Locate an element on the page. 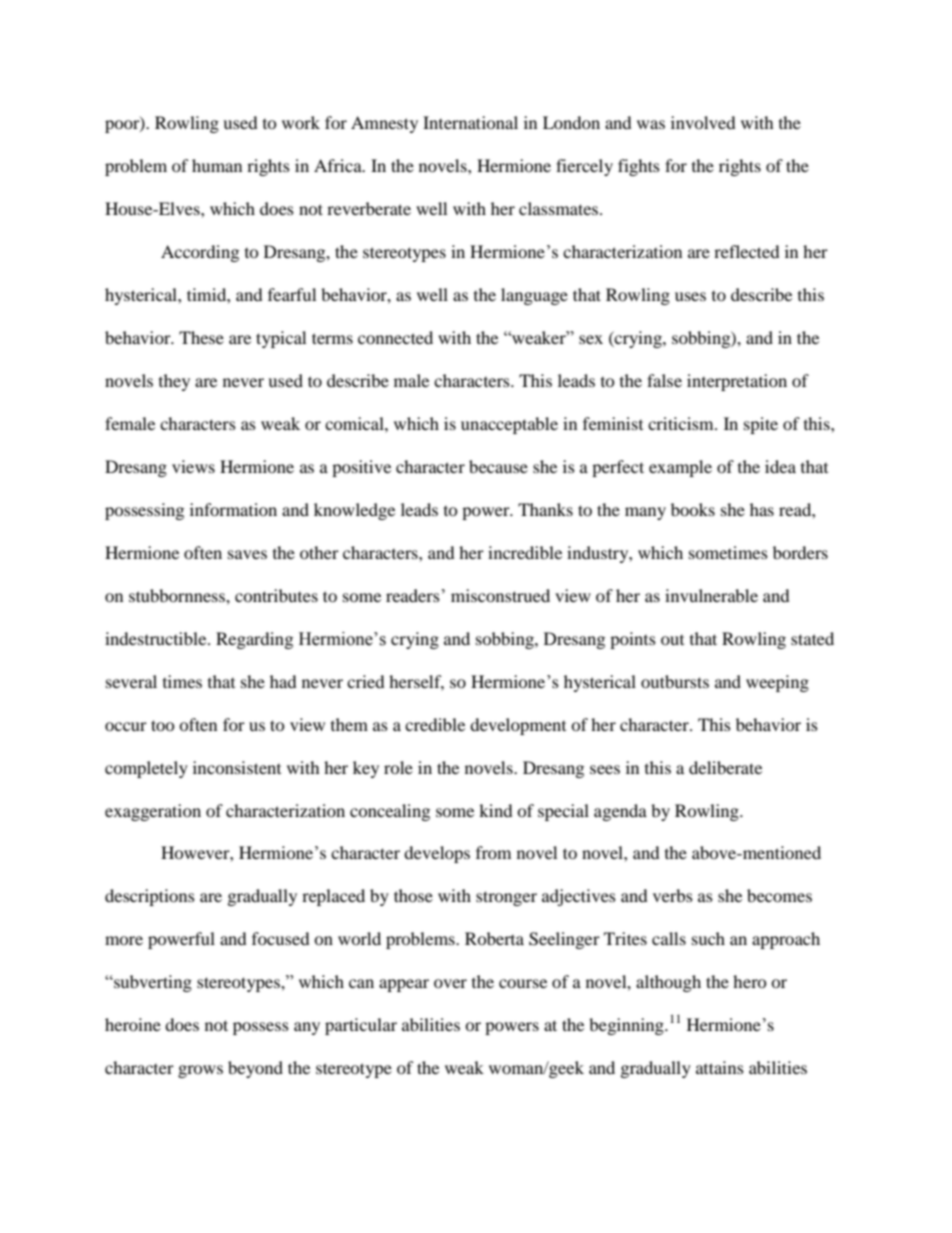 The image size is (952, 1233). misconstrued is located at coordinates (500, 595).
